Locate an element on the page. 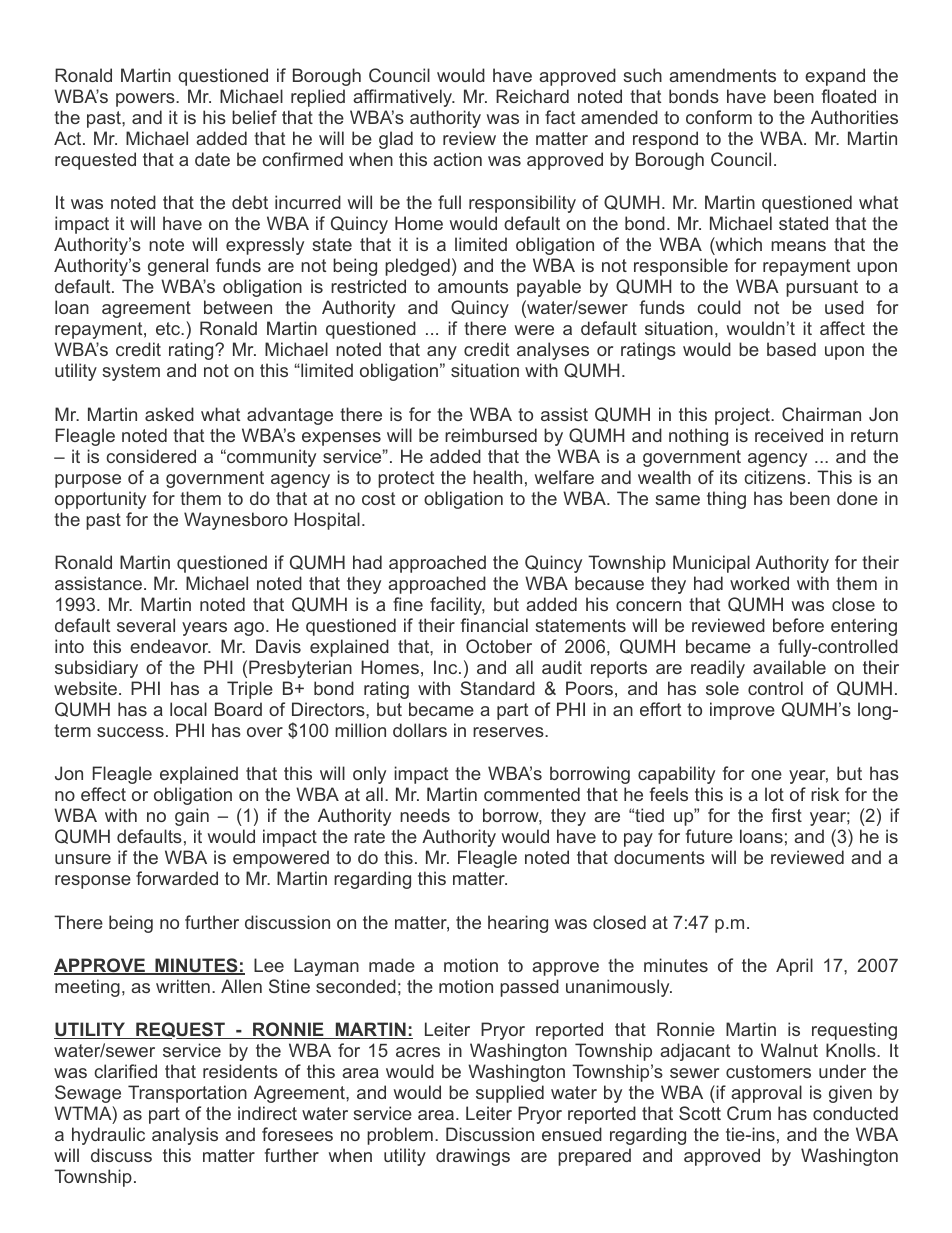 Image resolution: width=952 pixels, height=1233 pixels. reimbursed is located at coordinates (491, 435).
